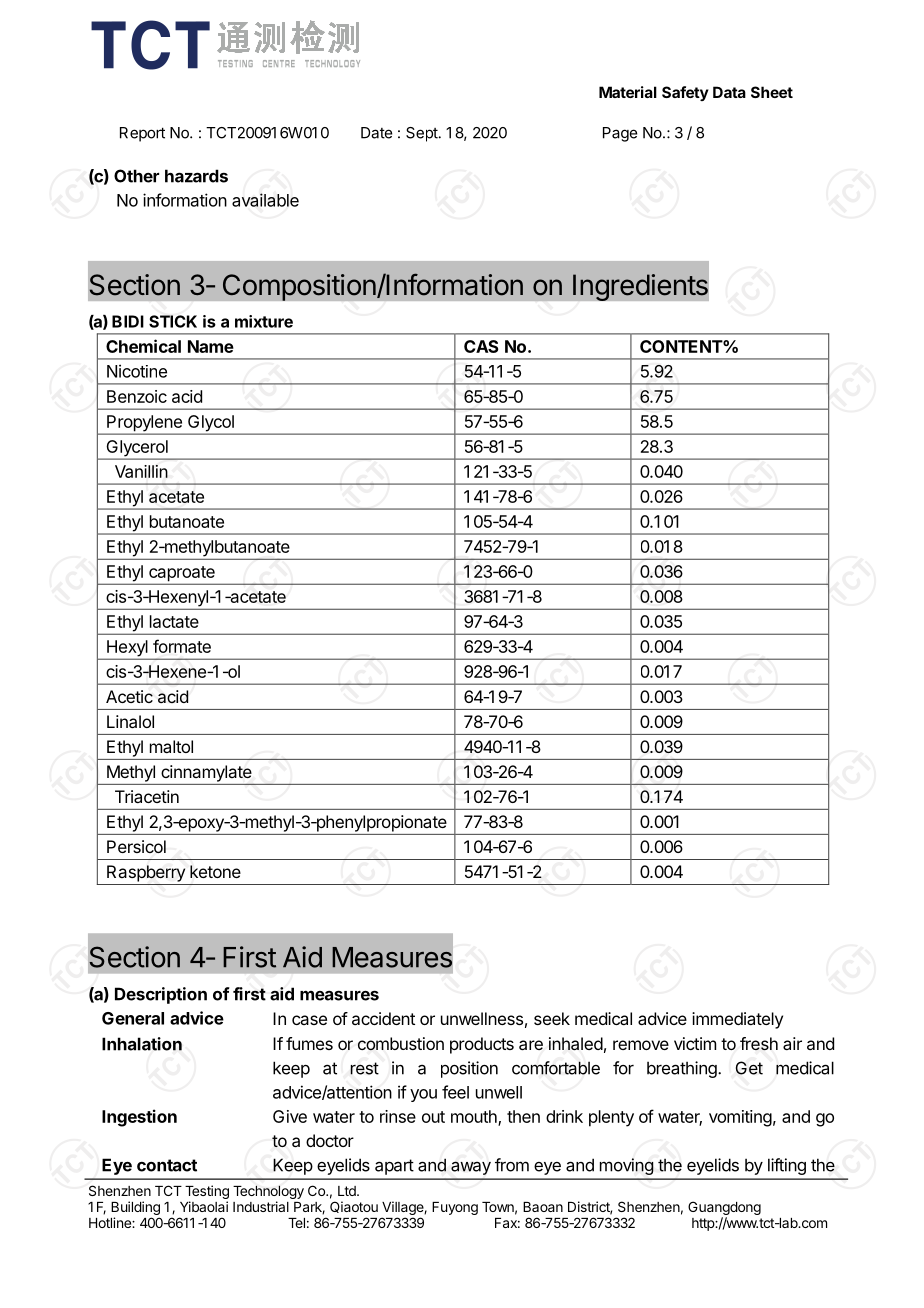 This image has width=924, height=1308. What do you see at coordinates (207, 1192) in the image?
I see `Testing` at bounding box center [207, 1192].
